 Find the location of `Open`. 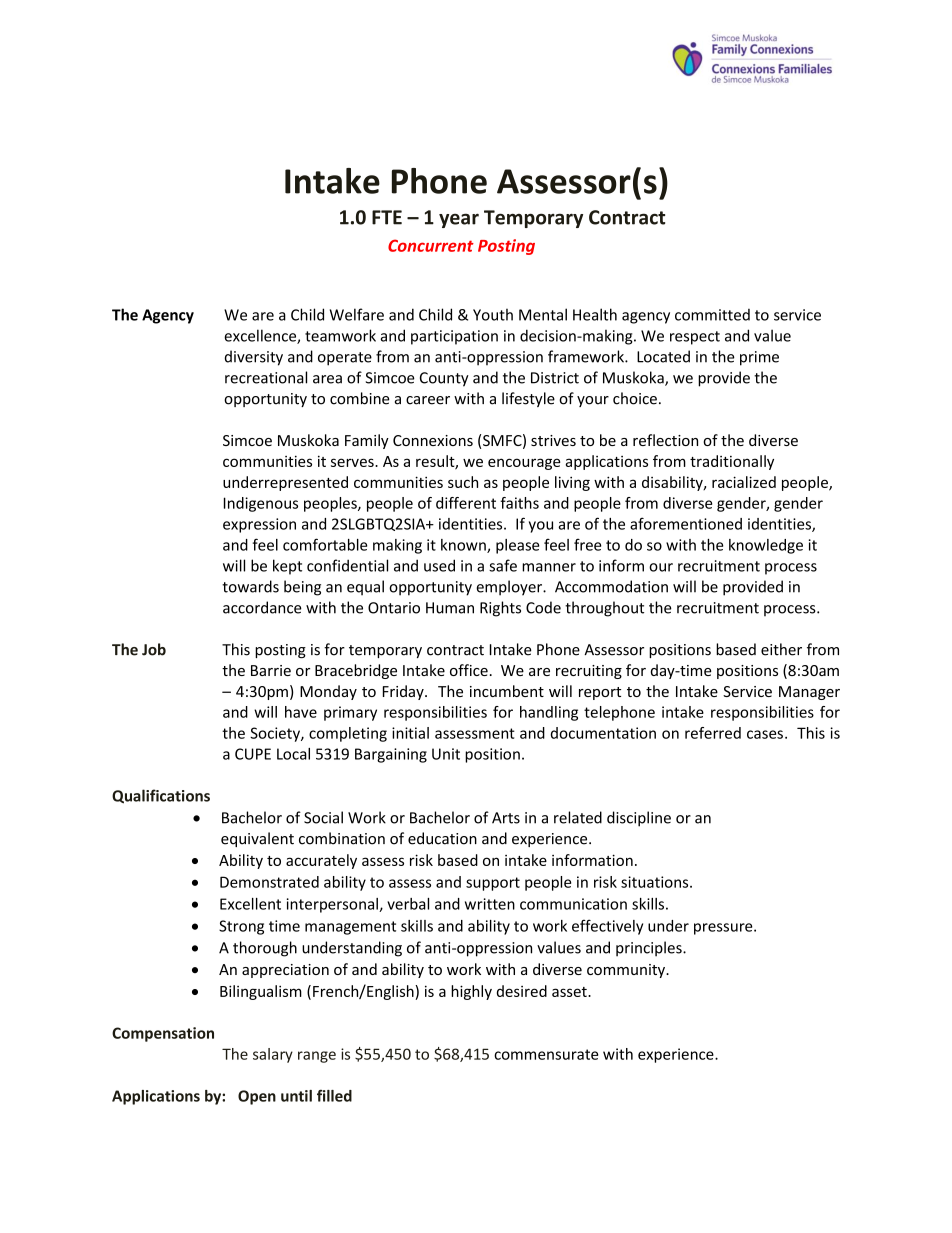

Open is located at coordinates (257, 1097).
